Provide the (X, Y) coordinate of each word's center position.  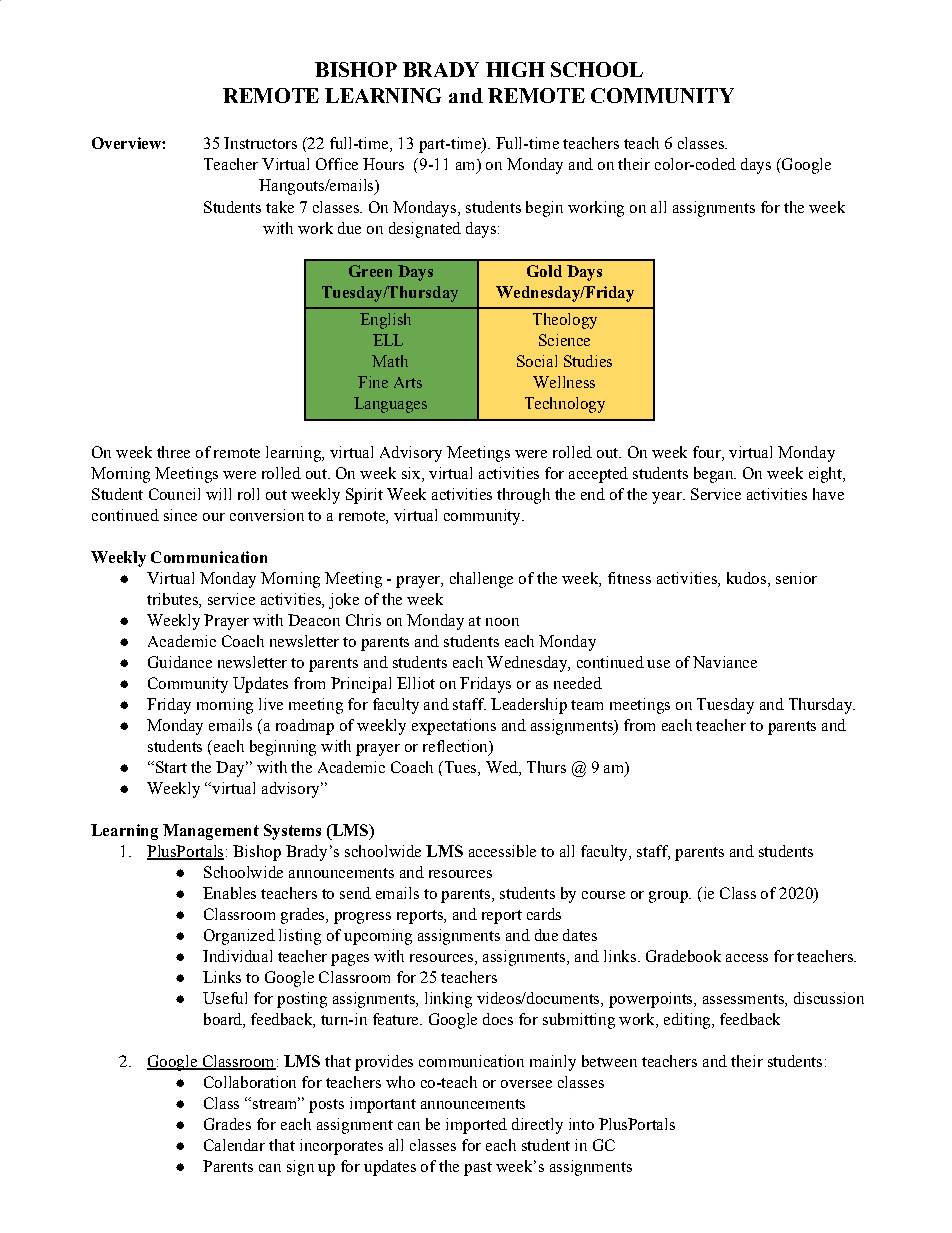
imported (476, 1126)
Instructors (260, 143)
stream (275, 1103)
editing (688, 1021)
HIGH (515, 69)
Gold (544, 271)
